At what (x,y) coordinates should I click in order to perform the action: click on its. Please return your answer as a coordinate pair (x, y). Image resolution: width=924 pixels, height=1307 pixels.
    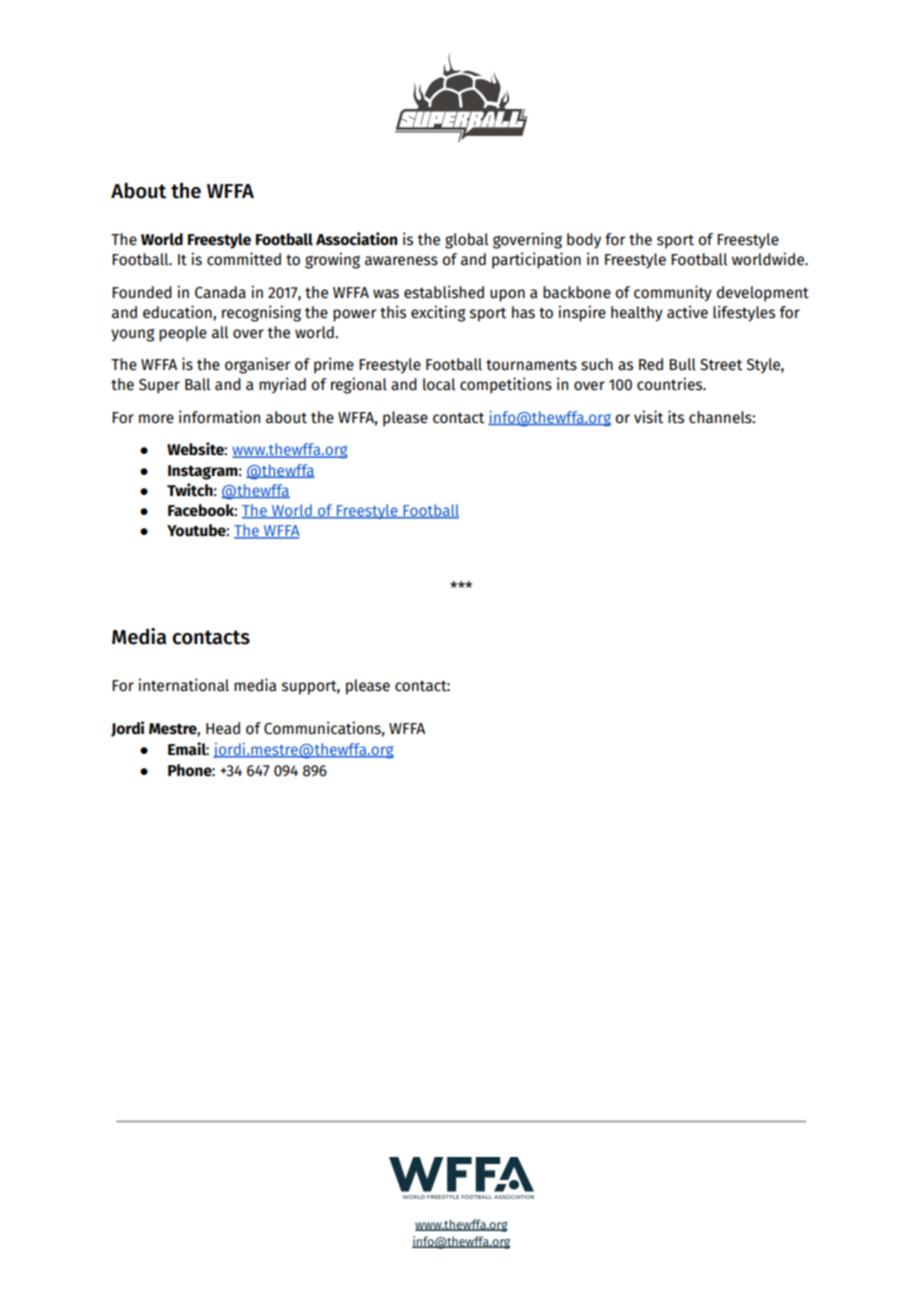
    Looking at the image, I should click on (676, 417).
